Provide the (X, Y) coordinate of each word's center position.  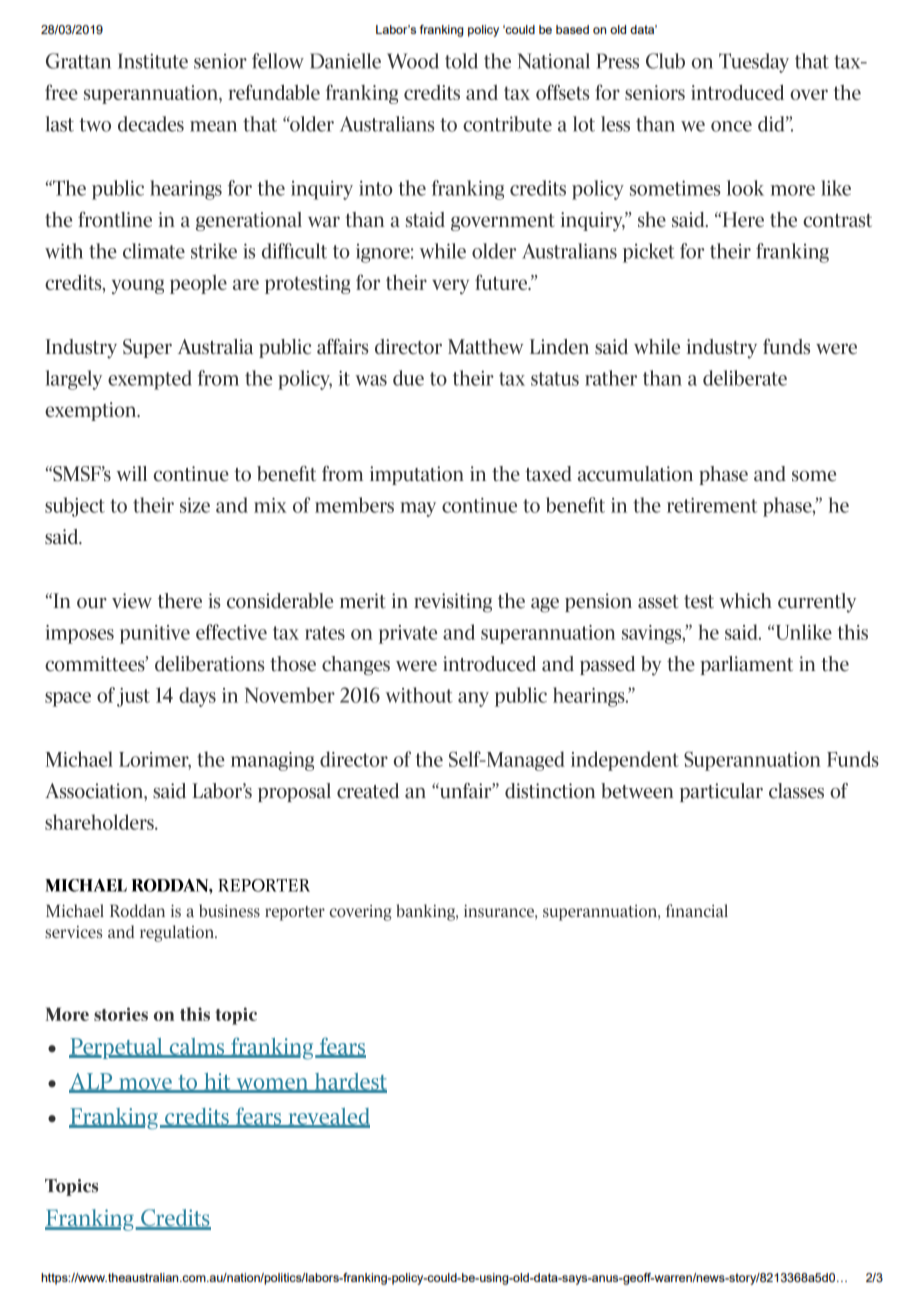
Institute (153, 61)
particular (721, 792)
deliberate (745, 378)
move (145, 1085)
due (408, 378)
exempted (150, 380)
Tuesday (754, 63)
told (461, 61)
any (473, 699)
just (133, 697)
